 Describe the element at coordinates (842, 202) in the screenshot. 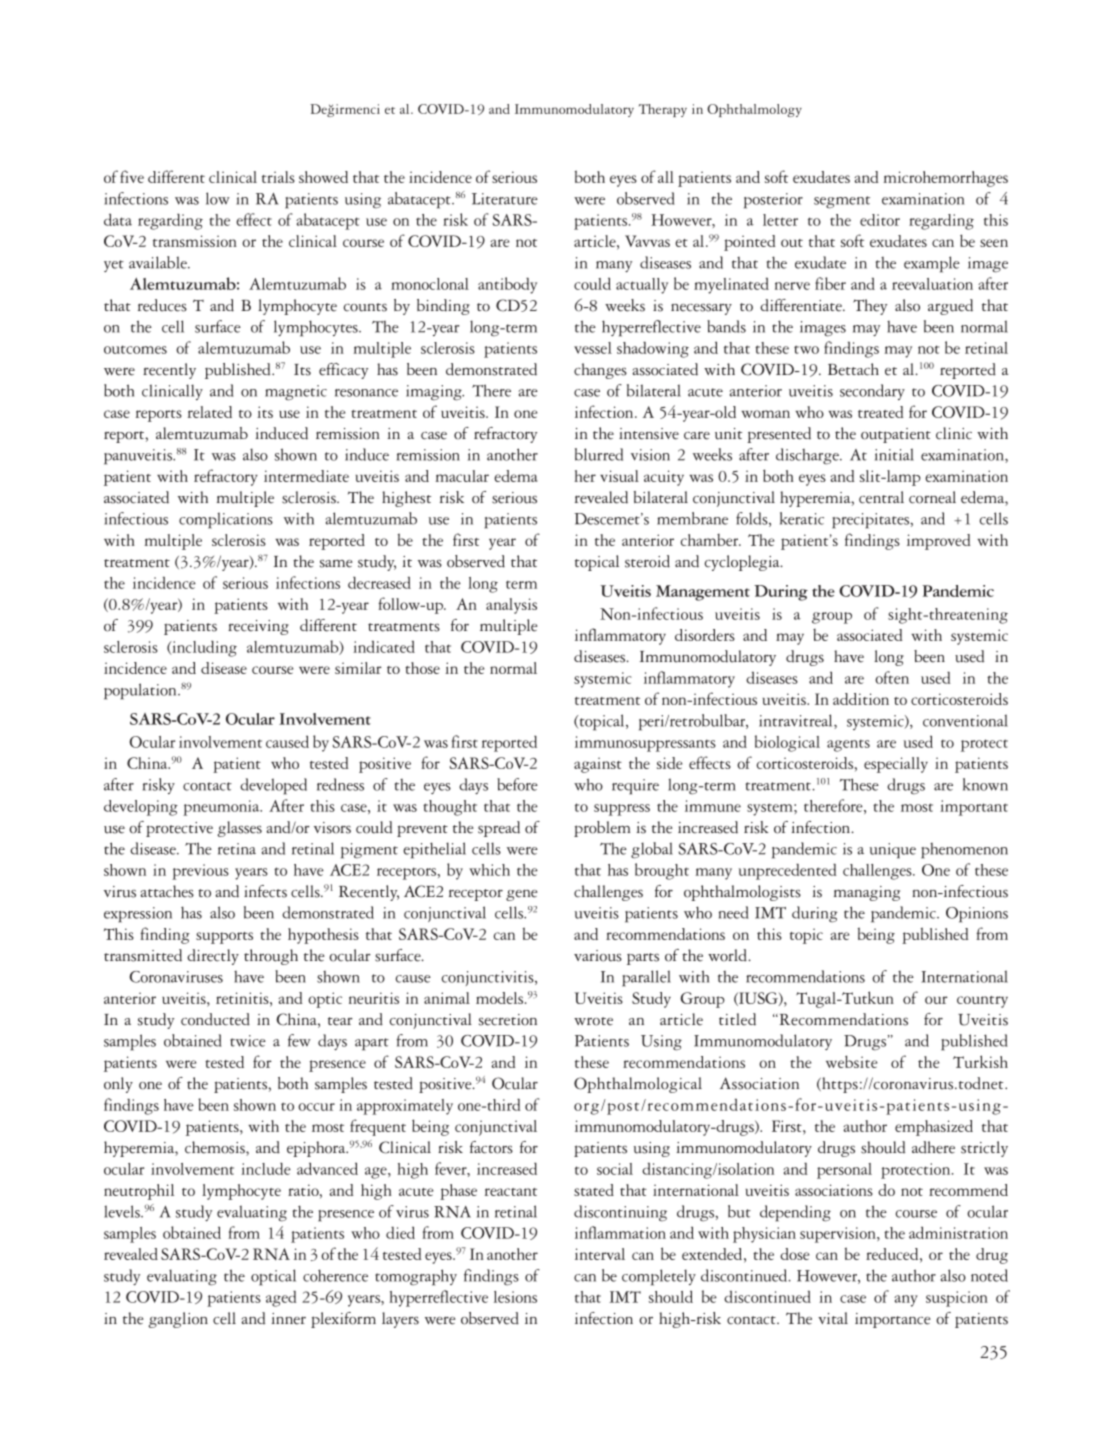

I see `segment` at that location.
